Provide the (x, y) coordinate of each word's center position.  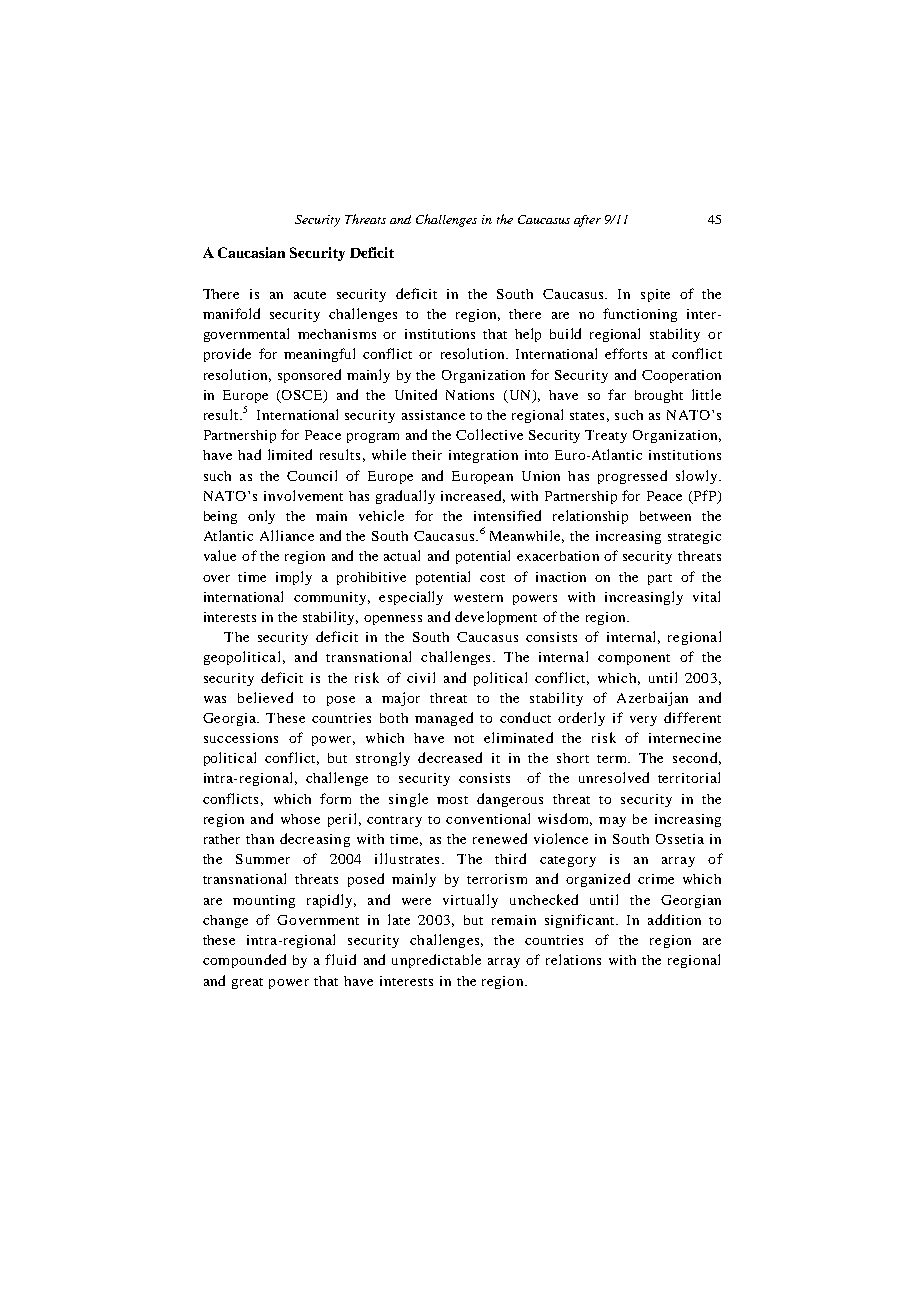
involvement (303, 495)
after (587, 221)
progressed (632, 477)
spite (655, 295)
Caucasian (251, 252)
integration (483, 456)
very (643, 721)
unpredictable (436, 961)
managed (444, 719)
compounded (244, 961)
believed (265, 697)
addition (674, 919)
